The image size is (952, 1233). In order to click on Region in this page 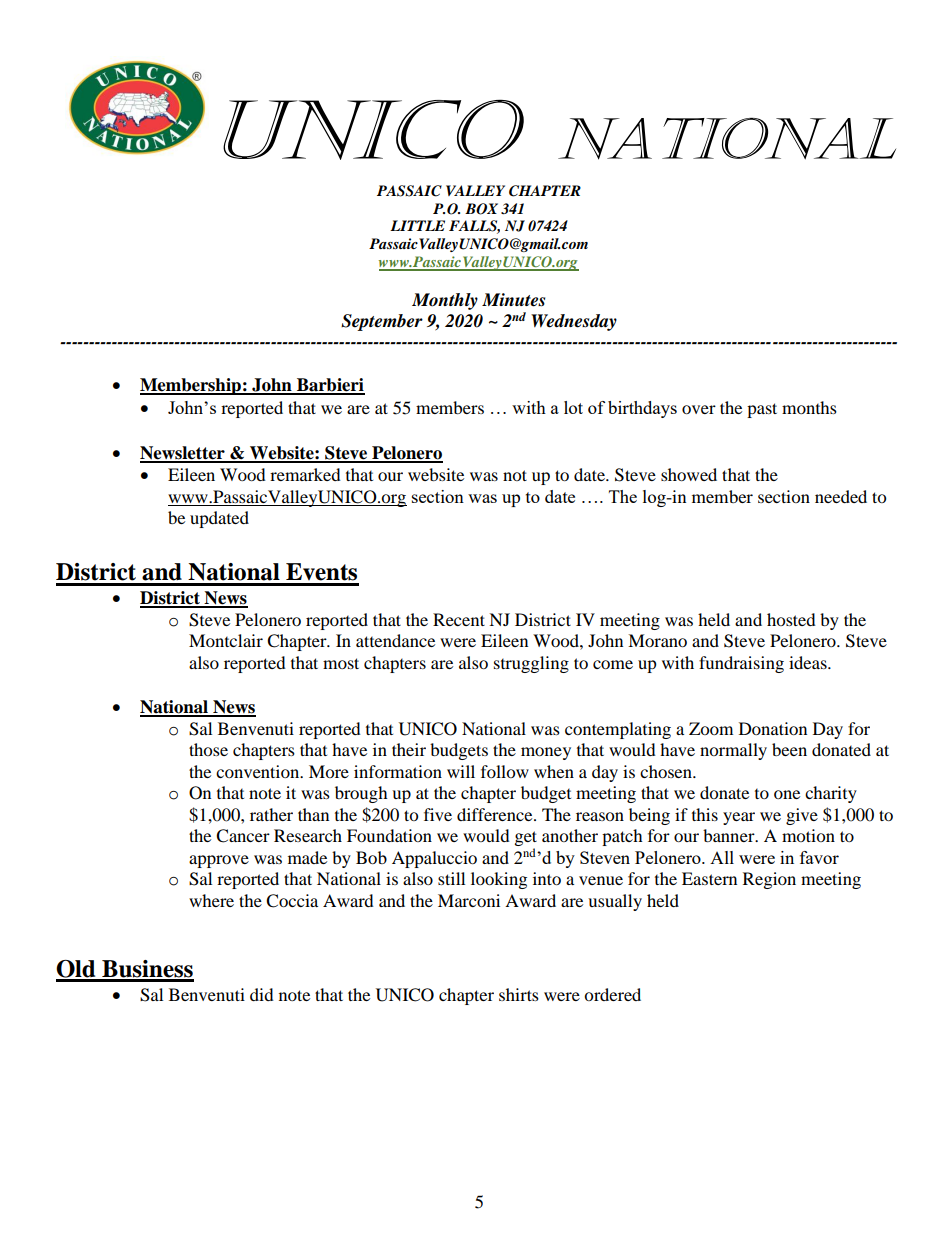, I will do `click(769, 880)`.
